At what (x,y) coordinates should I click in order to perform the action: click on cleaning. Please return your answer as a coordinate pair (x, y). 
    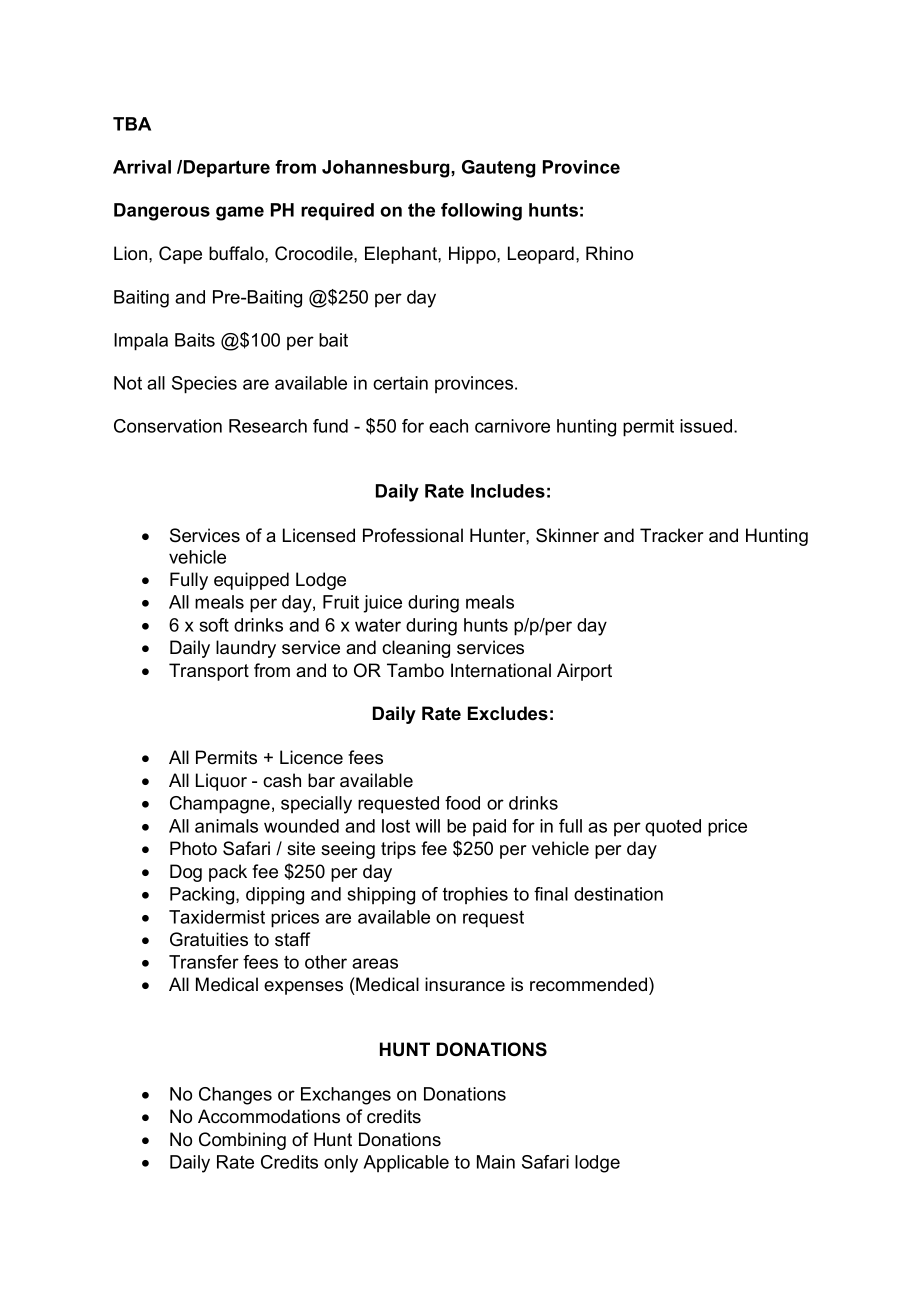
    Looking at the image, I should click on (416, 649).
